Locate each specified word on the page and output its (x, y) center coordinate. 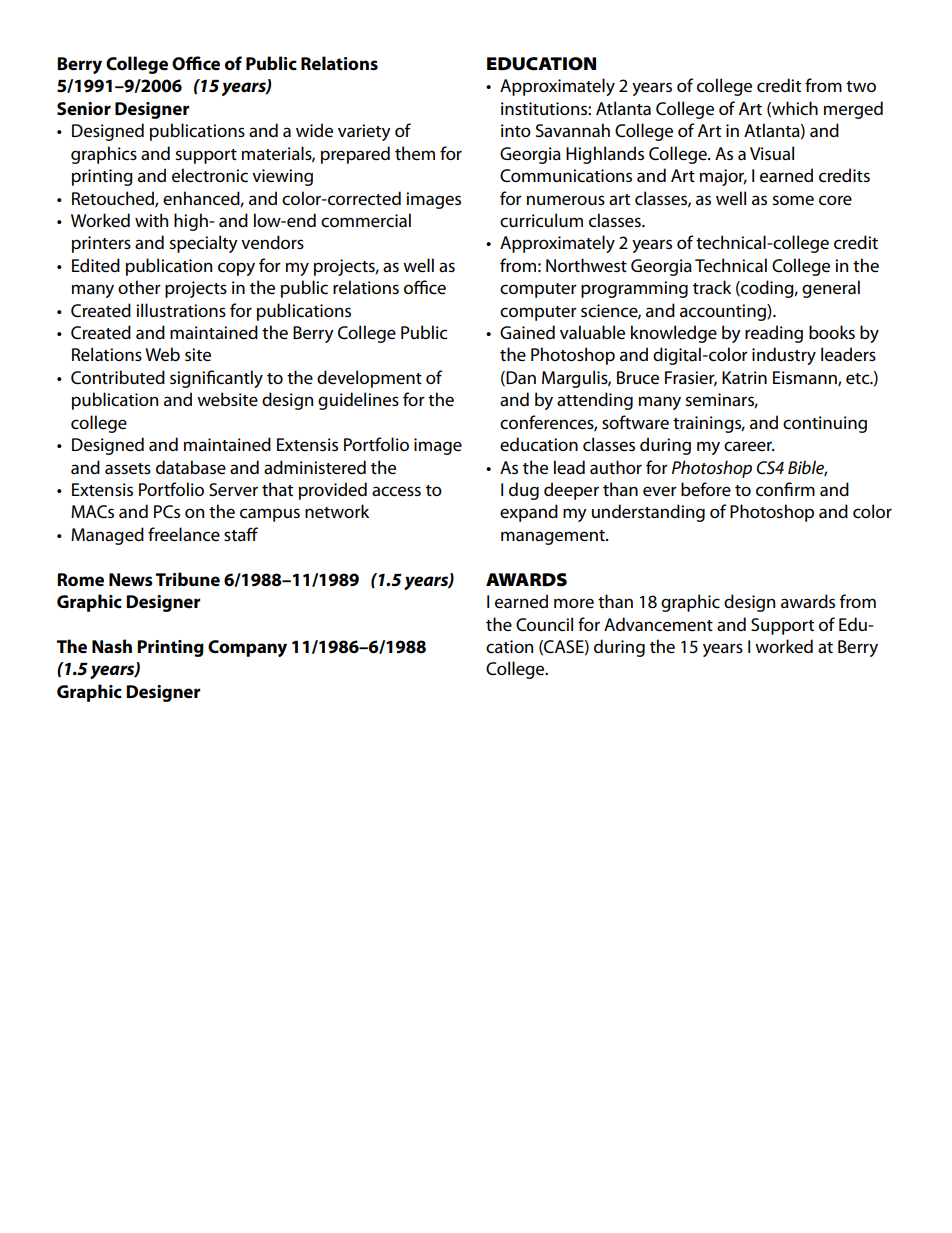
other (139, 287)
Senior (84, 108)
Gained (527, 332)
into (516, 130)
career (749, 446)
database (191, 467)
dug (524, 491)
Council (544, 624)
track (712, 287)
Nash (112, 646)
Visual (772, 153)
